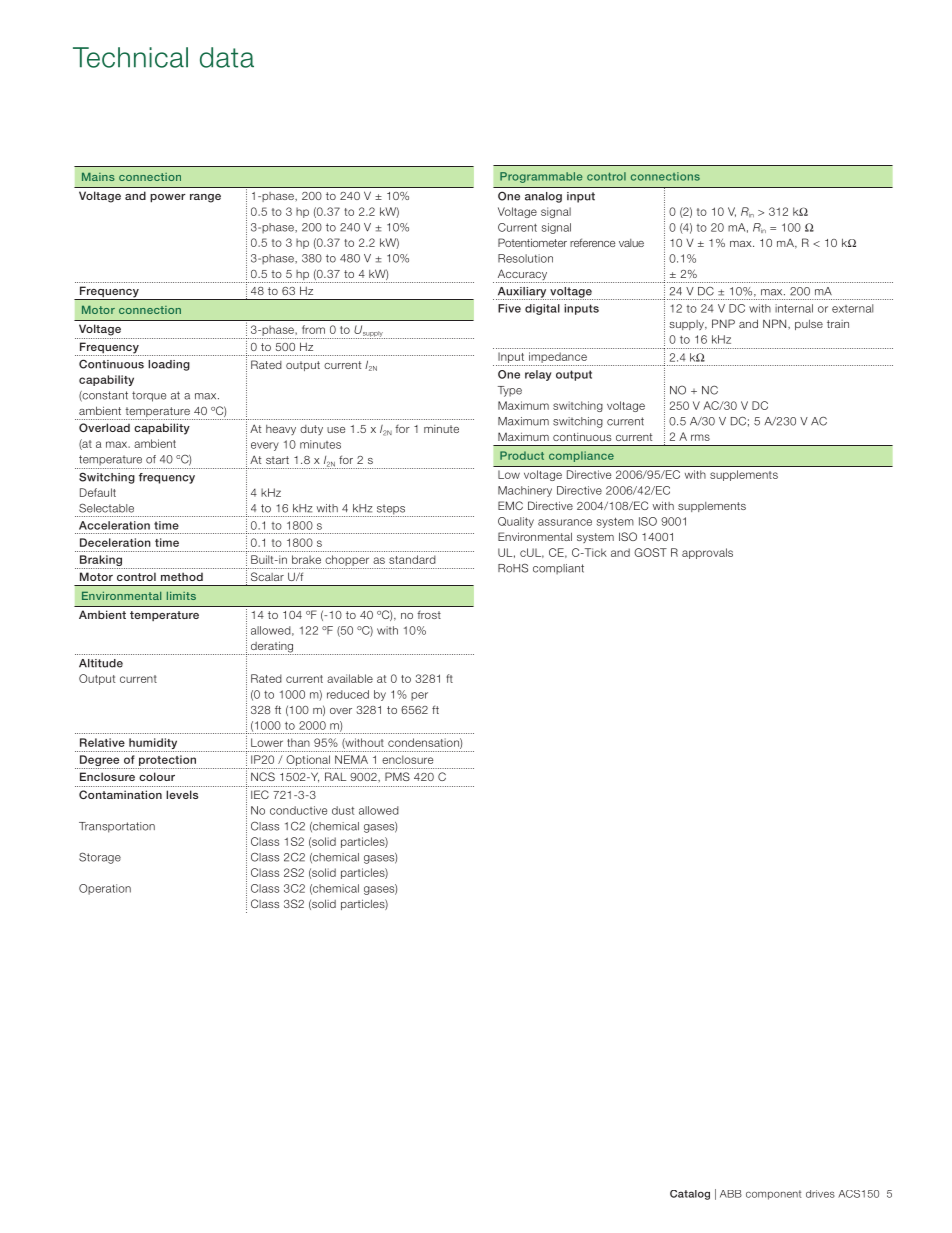  I want to click on Five, so click(509, 308).
